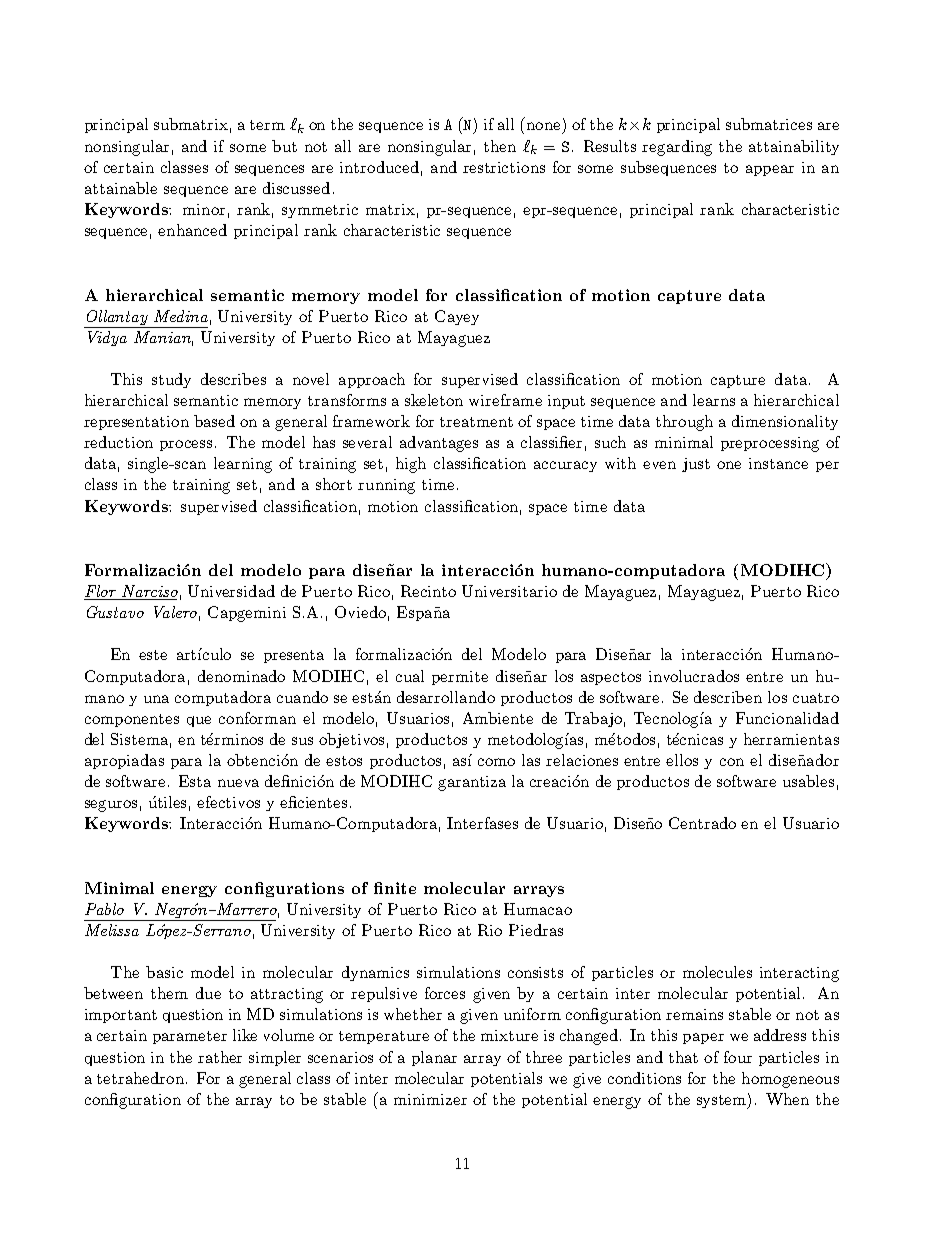  Describe the element at coordinates (682, 760) in the screenshot. I see `ellos` at that location.
